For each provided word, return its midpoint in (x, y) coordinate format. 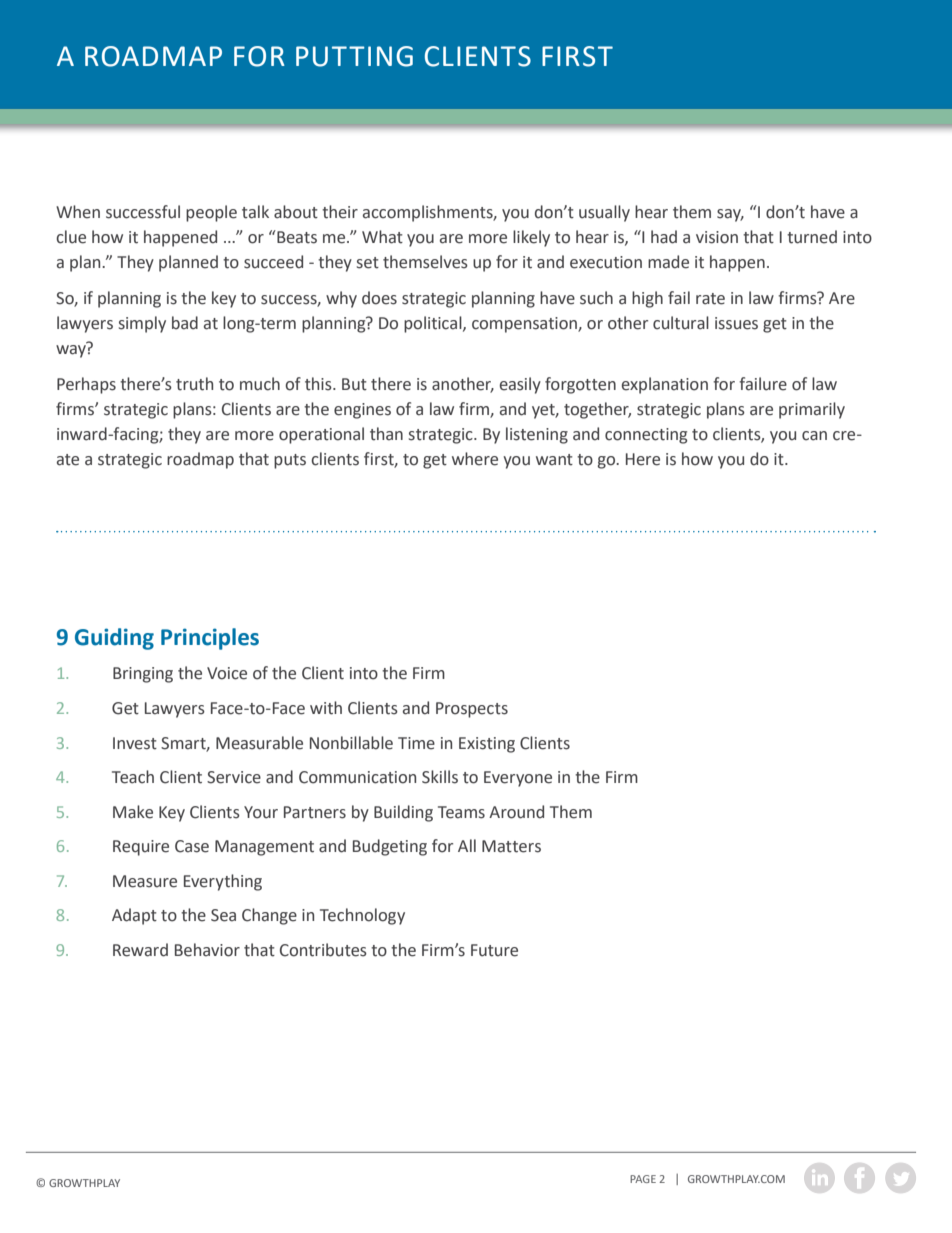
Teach (133, 777)
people (211, 213)
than (386, 434)
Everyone (518, 779)
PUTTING (354, 56)
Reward (140, 950)
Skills (440, 777)
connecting (646, 436)
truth (194, 384)
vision (717, 237)
